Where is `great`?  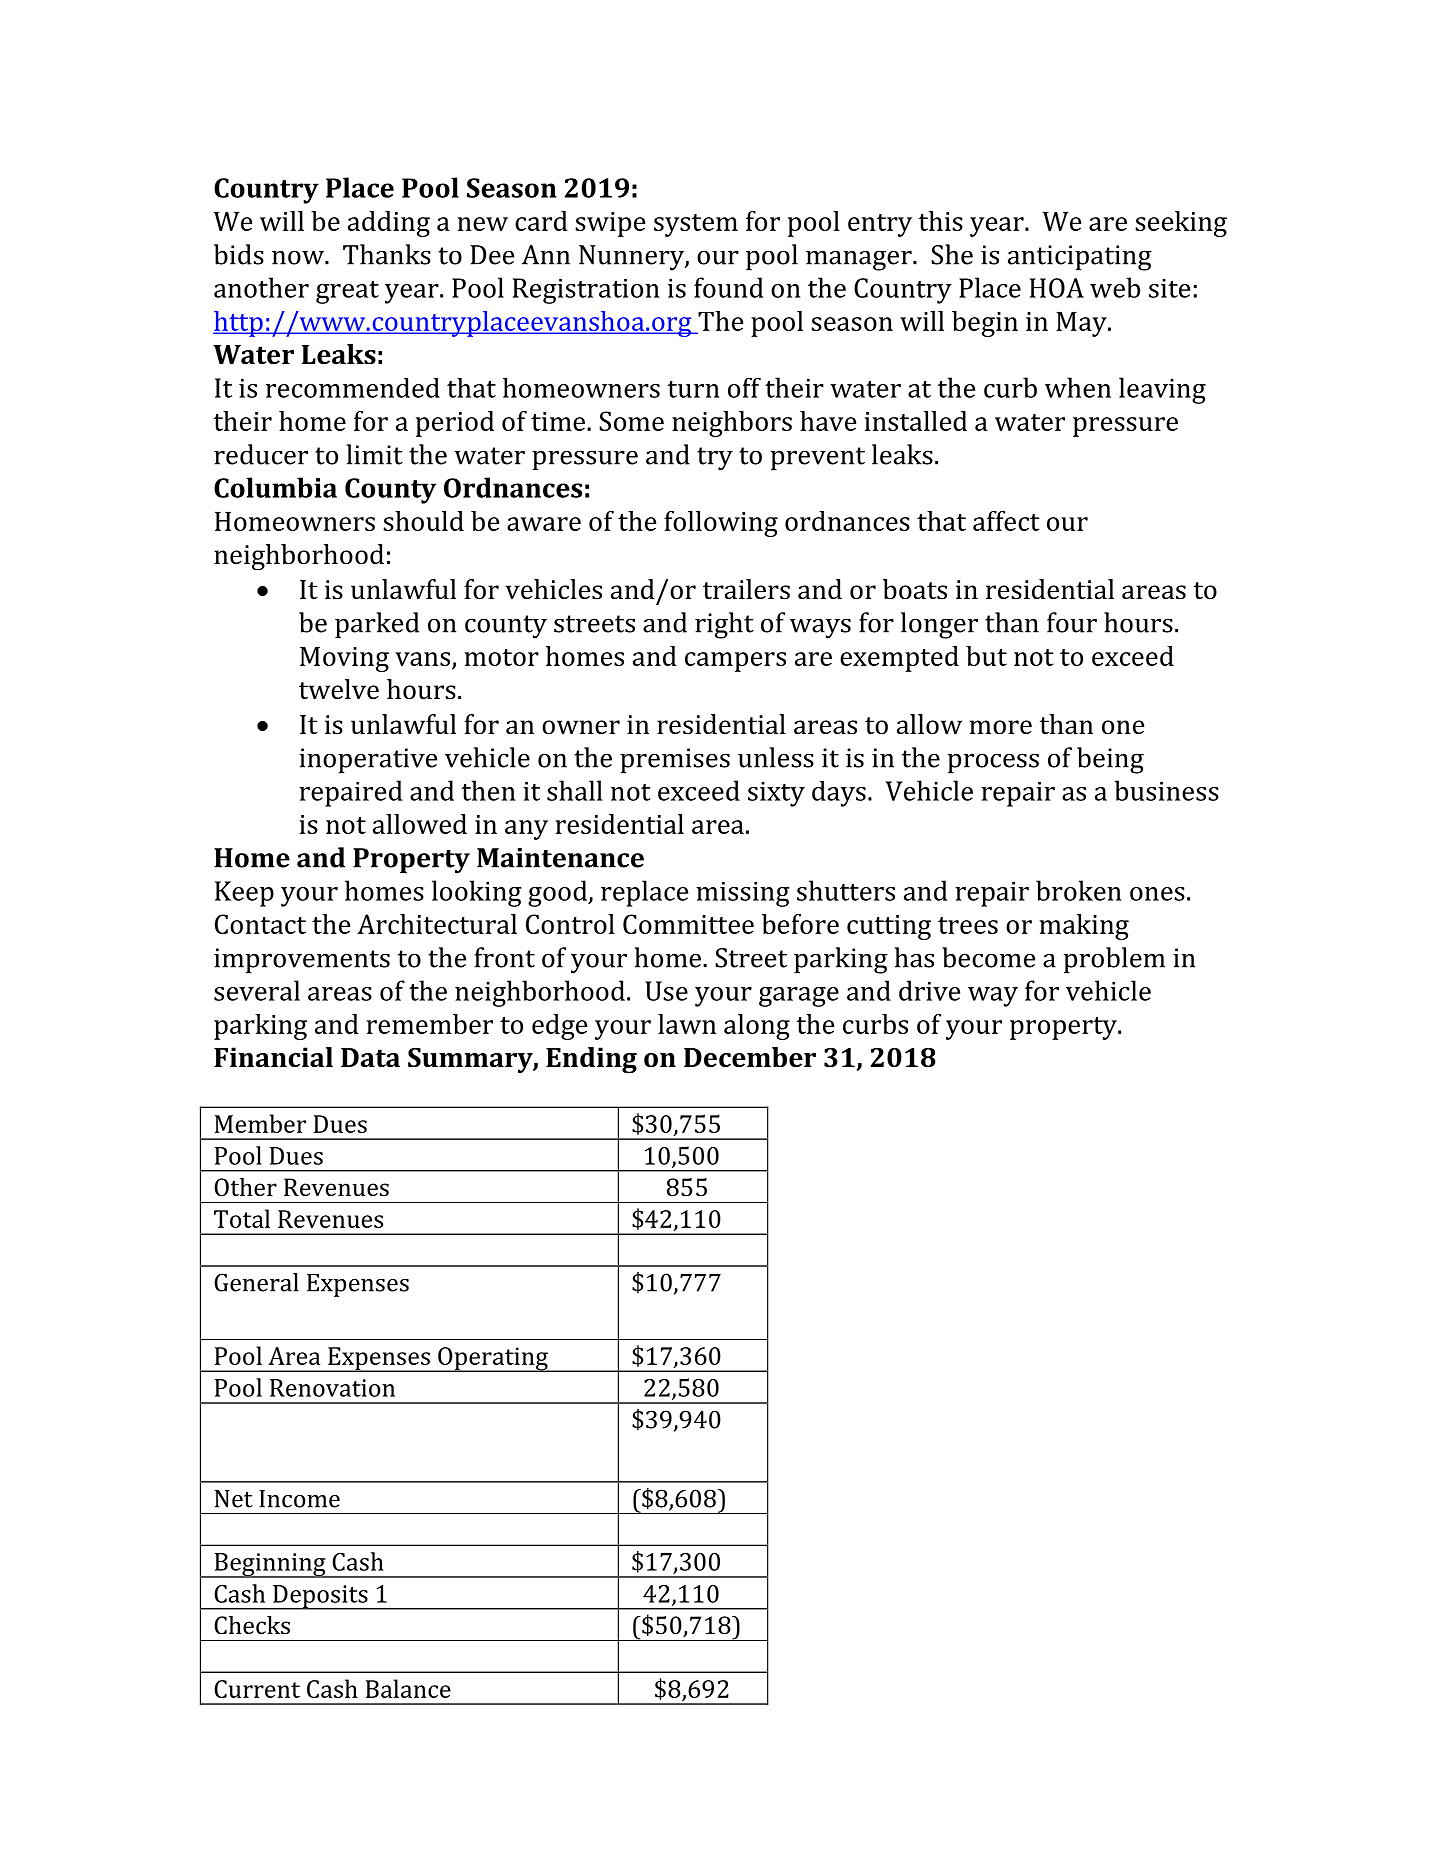
great is located at coordinates (347, 292).
